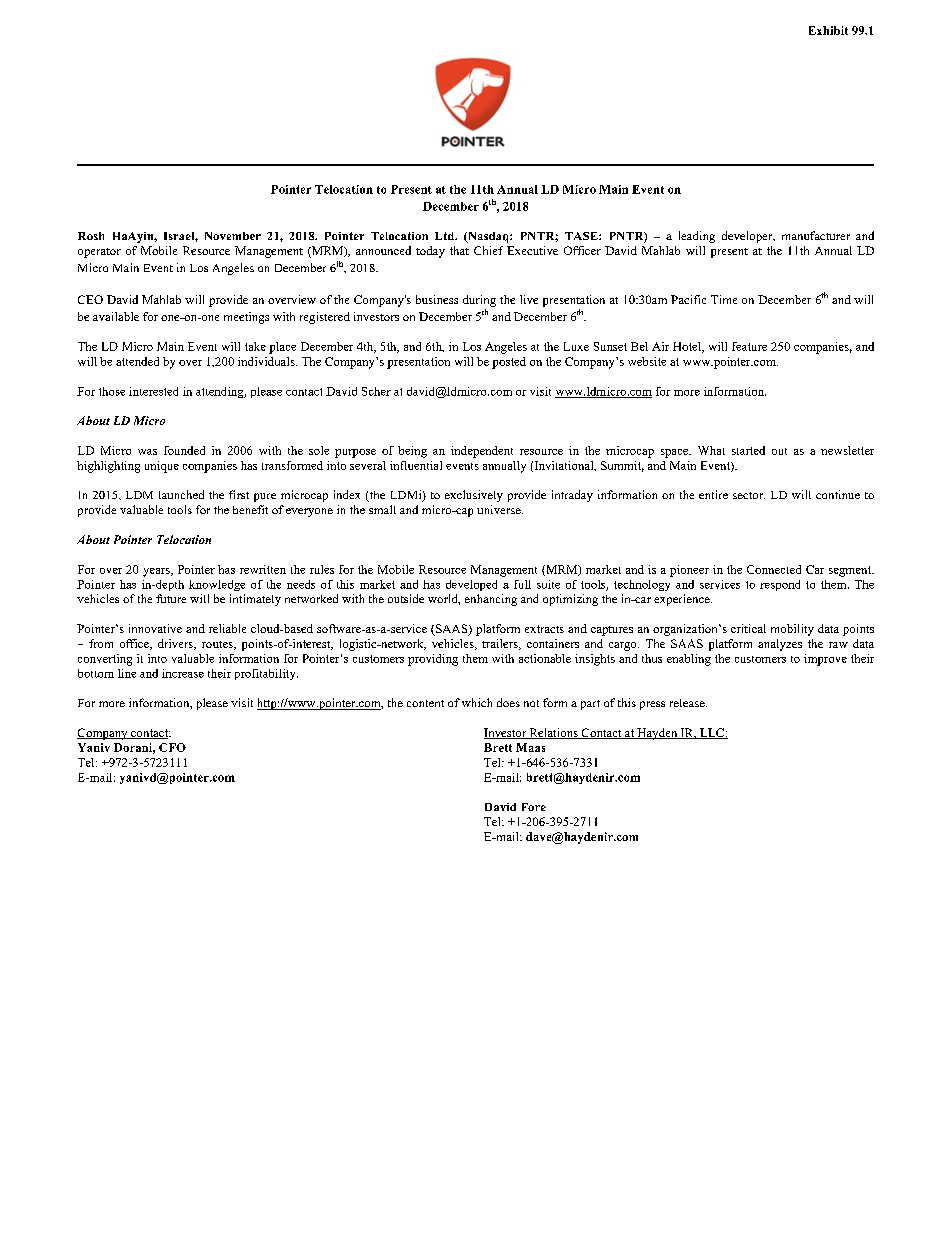 This image has height=1233, width=952. Describe the element at coordinates (828, 30) in the image. I see `Exhibit` at that location.
